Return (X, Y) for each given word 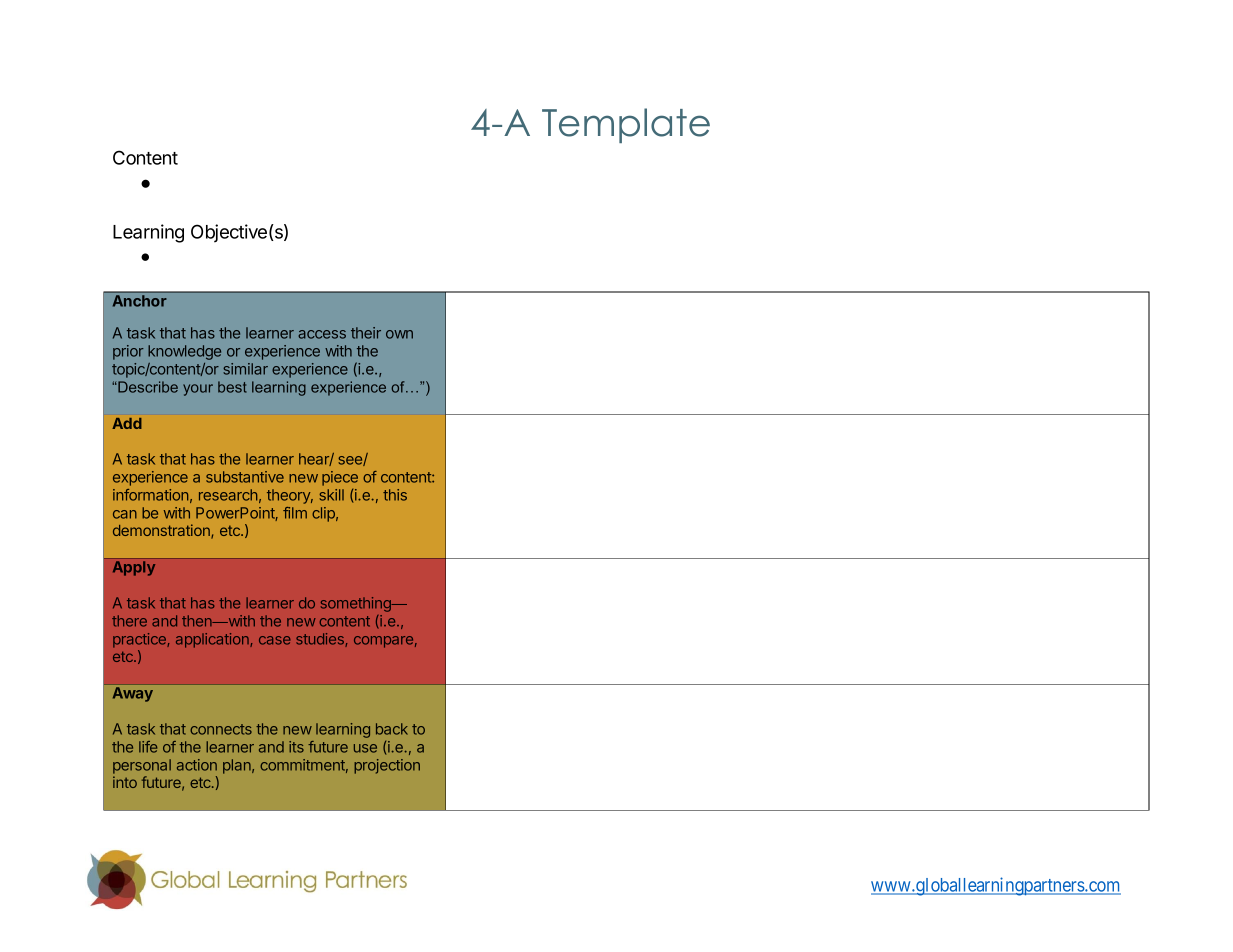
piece (340, 478)
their (366, 333)
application (213, 640)
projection (387, 766)
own (399, 334)
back (392, 729)
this (395, 495)
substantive (245, 477)
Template (626, 125)
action (197, 765)
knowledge (184, 352)
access (322, 334)
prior (128, 352)
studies (321, 640)
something (357, 604)
